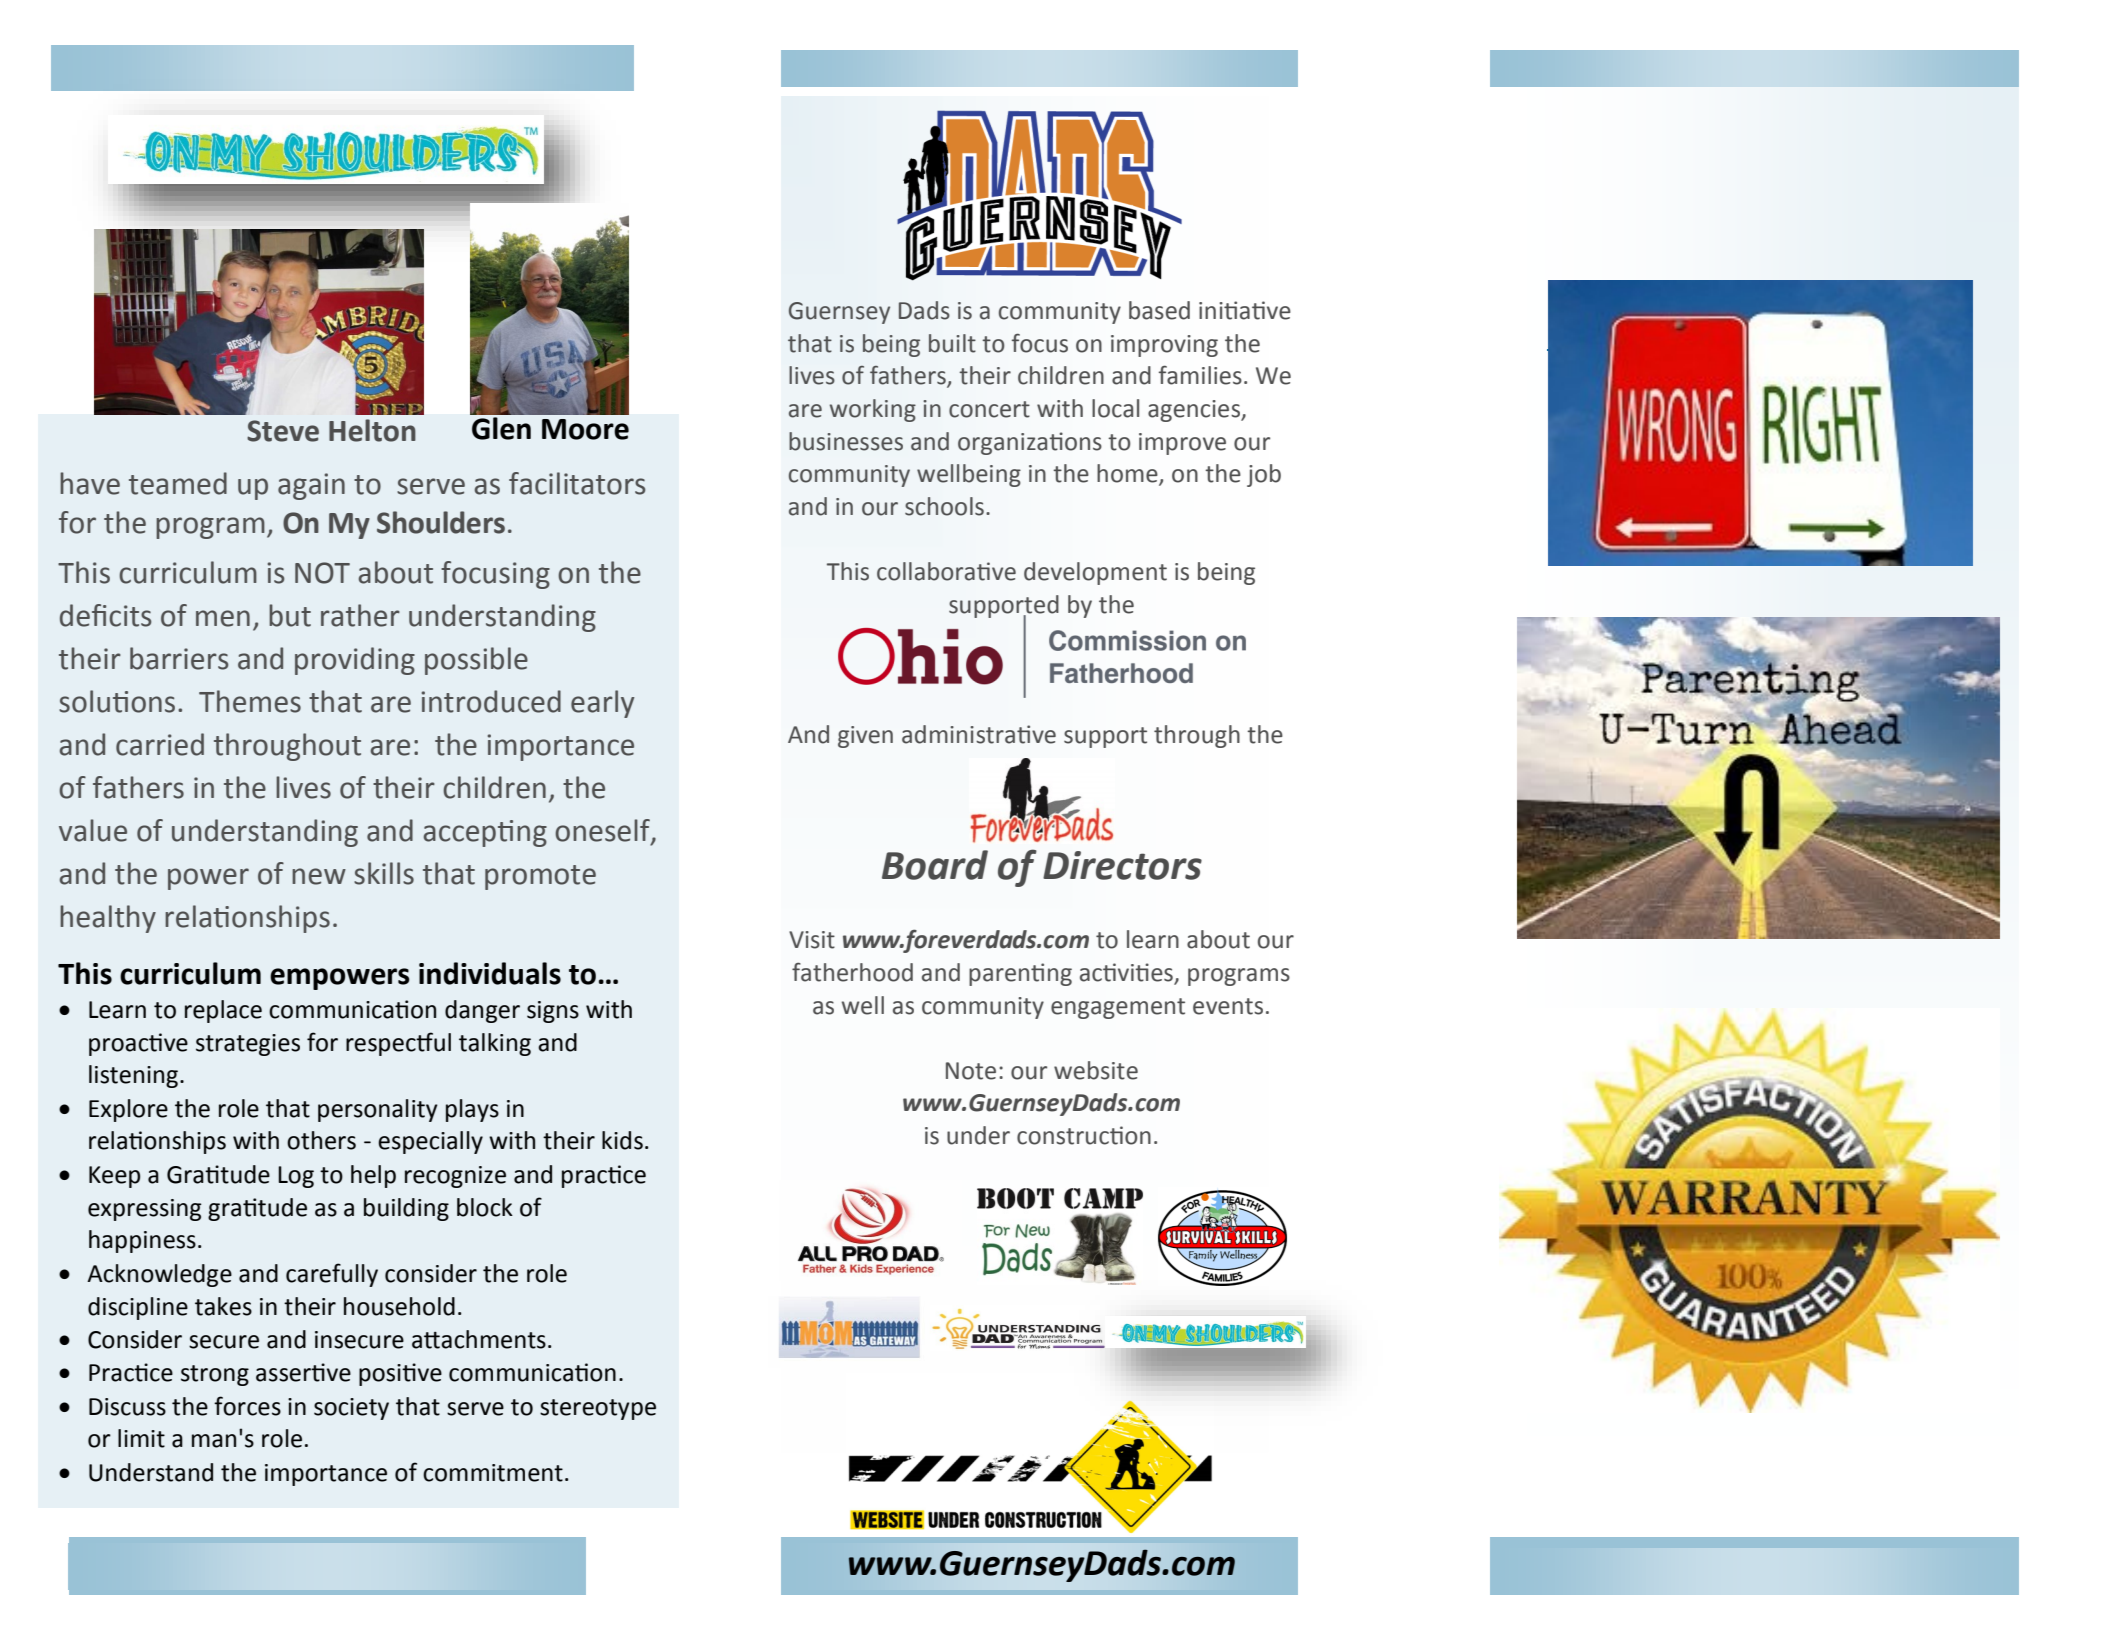  I want to click on early, so click(602, 704).
